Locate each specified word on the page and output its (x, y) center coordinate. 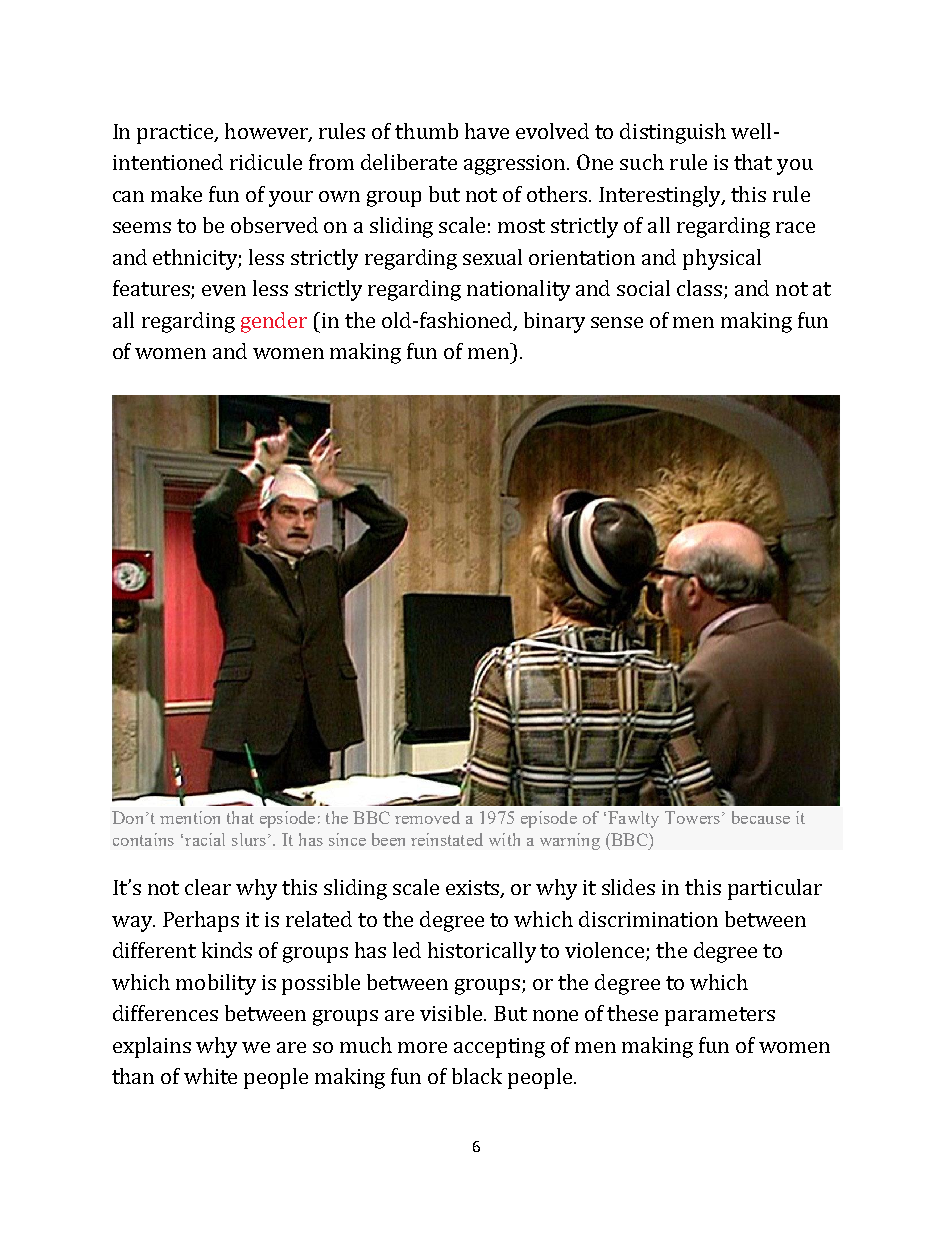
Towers (692, 817)
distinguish (673, 133)
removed (427, 817)
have (487, 131)
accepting (499, 1048)
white (210, 1076)
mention (190, 817)
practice (176, 134)
